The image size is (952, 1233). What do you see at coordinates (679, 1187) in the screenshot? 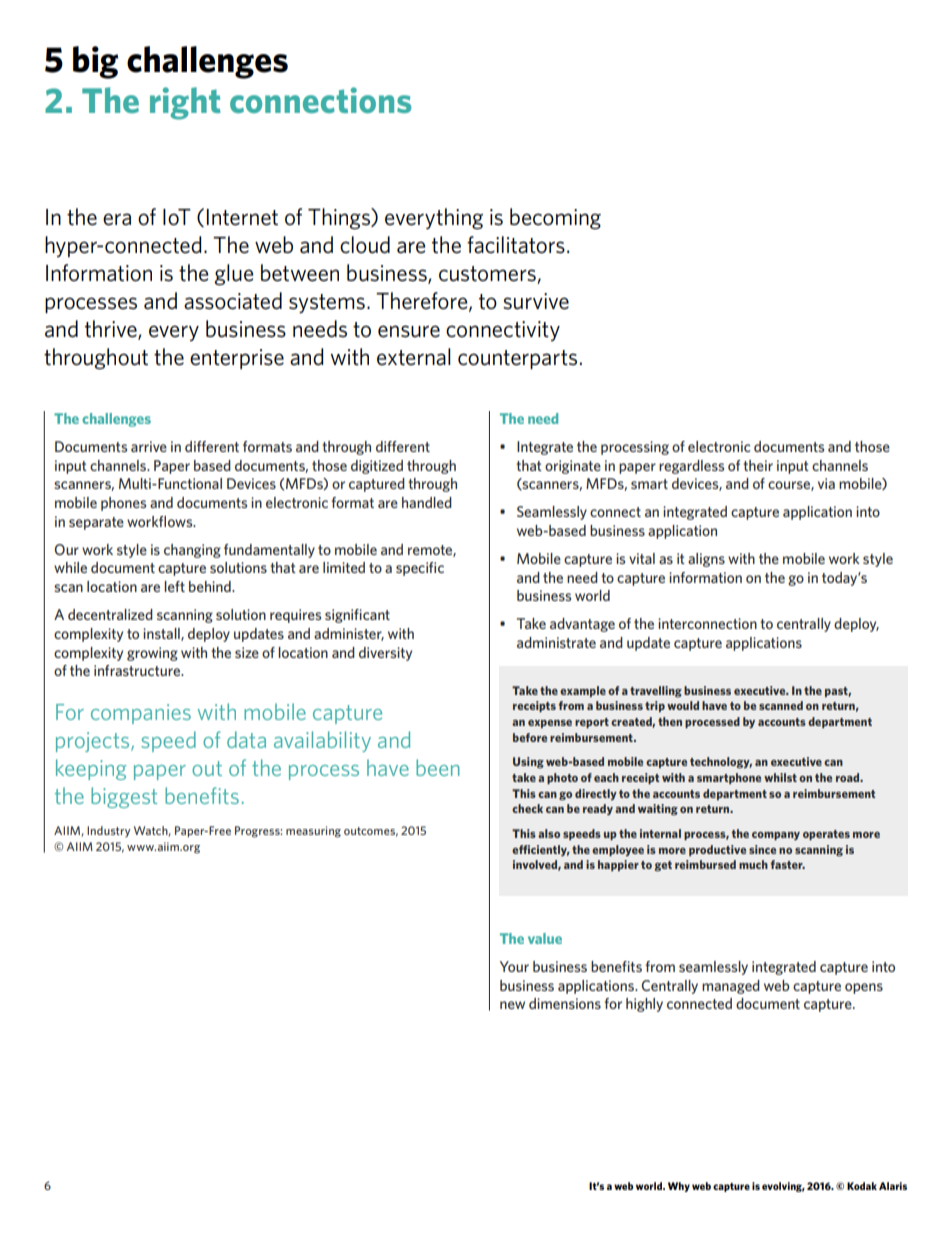
I see `Why` at bounding box center [679, 1187].
